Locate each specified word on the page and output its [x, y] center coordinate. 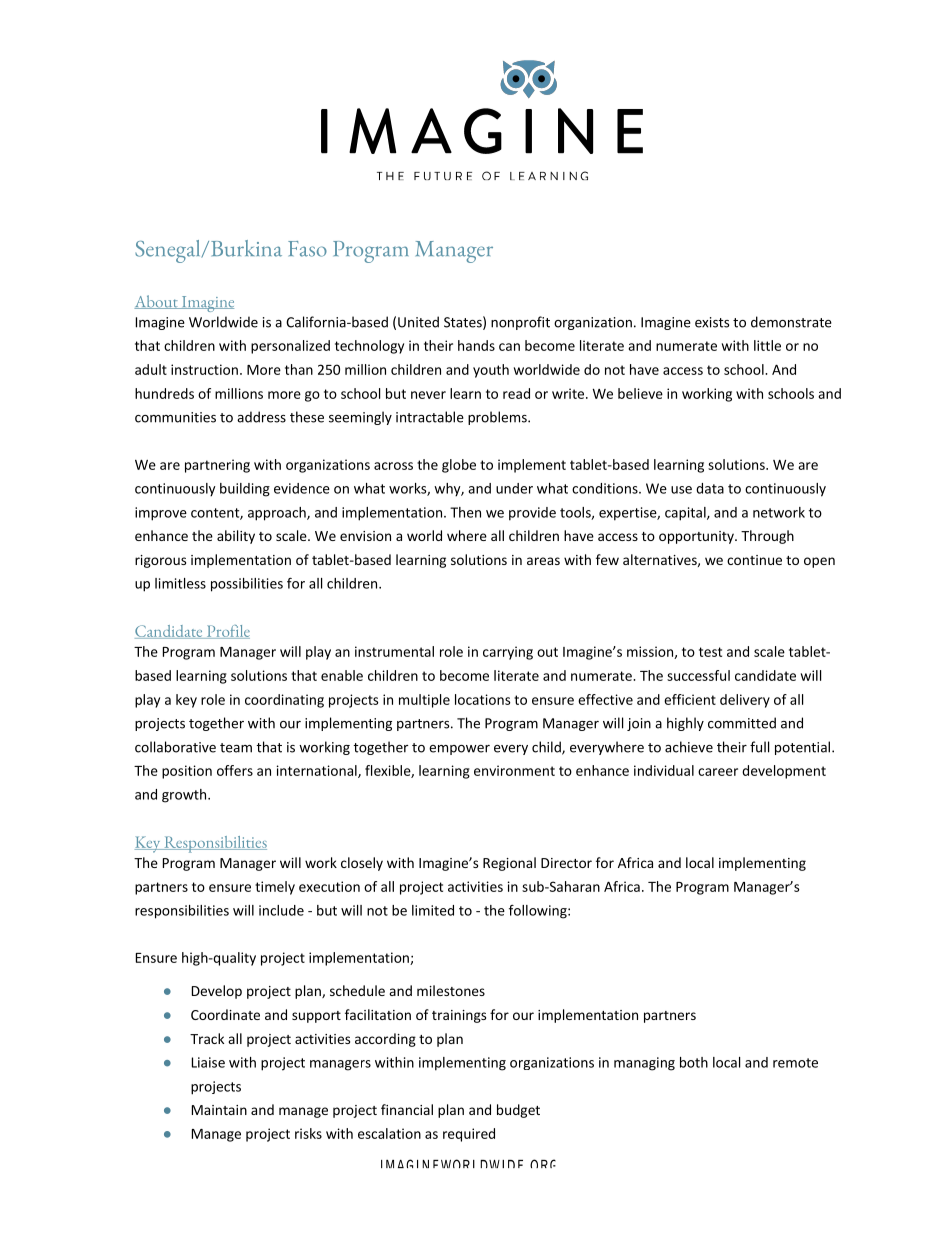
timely [275, 888]
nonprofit [520, 323]
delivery [745, 701]
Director [566, 863]
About [157, 302]
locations [482, 699]
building [245, 490]
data [710, 488]
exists [712, 322]
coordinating [284, 701]
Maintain [219, 1110]
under [514, 488]
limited [433, 910]
